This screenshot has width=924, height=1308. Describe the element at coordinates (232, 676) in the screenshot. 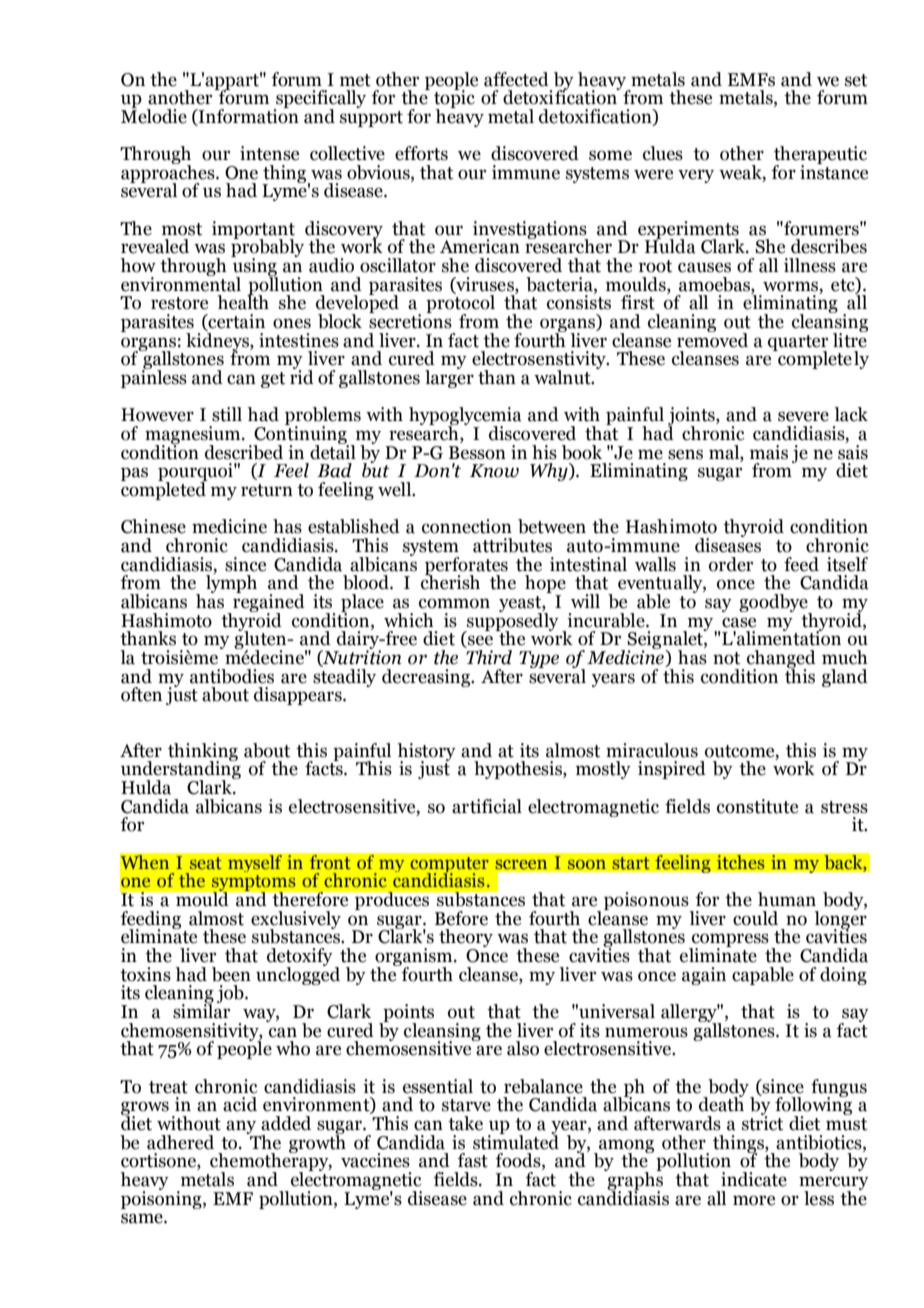

I see `antibodies` at that location.
